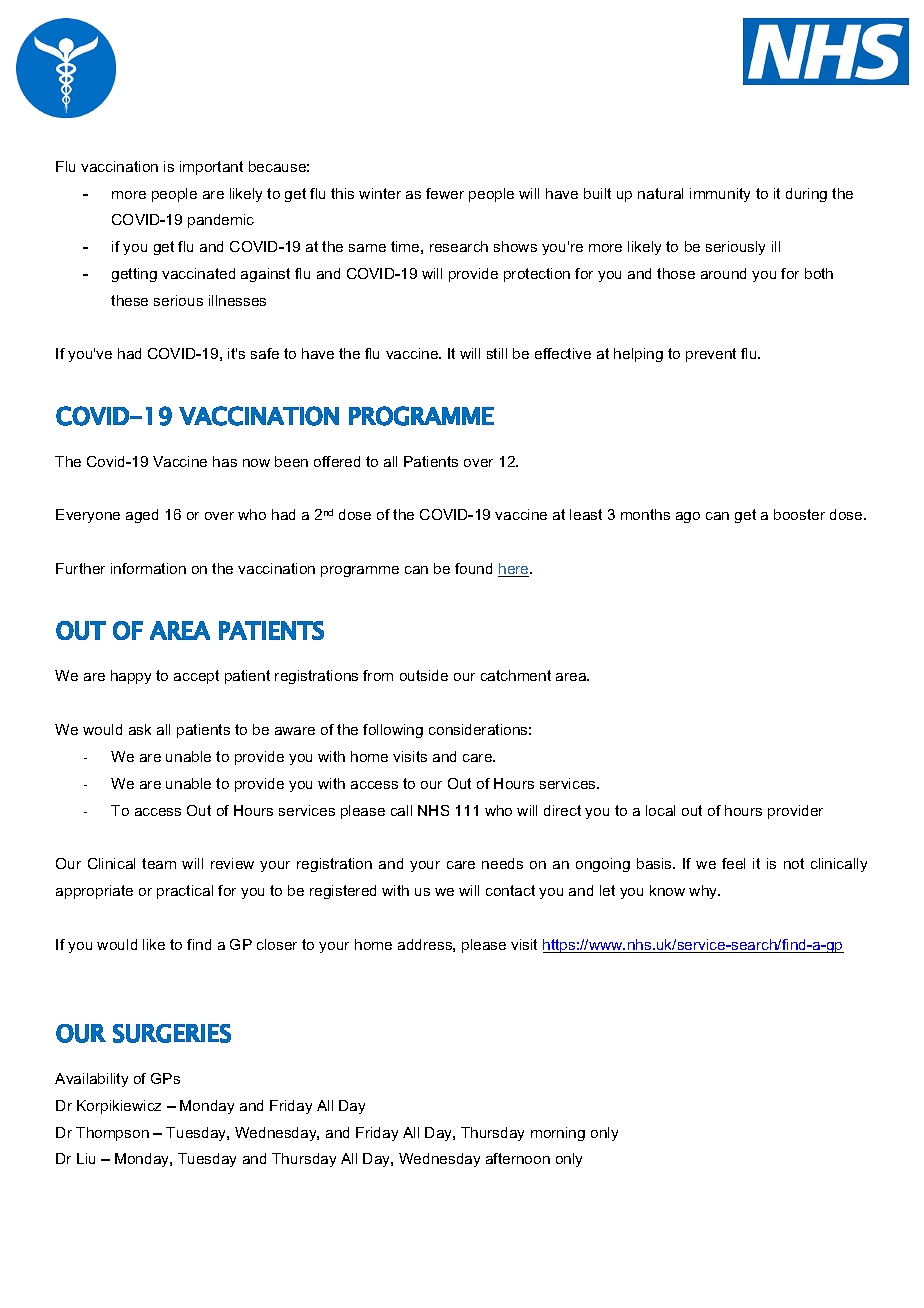 The width and height of the screenshot is (924, 1308). I want to click on prevent, so click(711, 355).
